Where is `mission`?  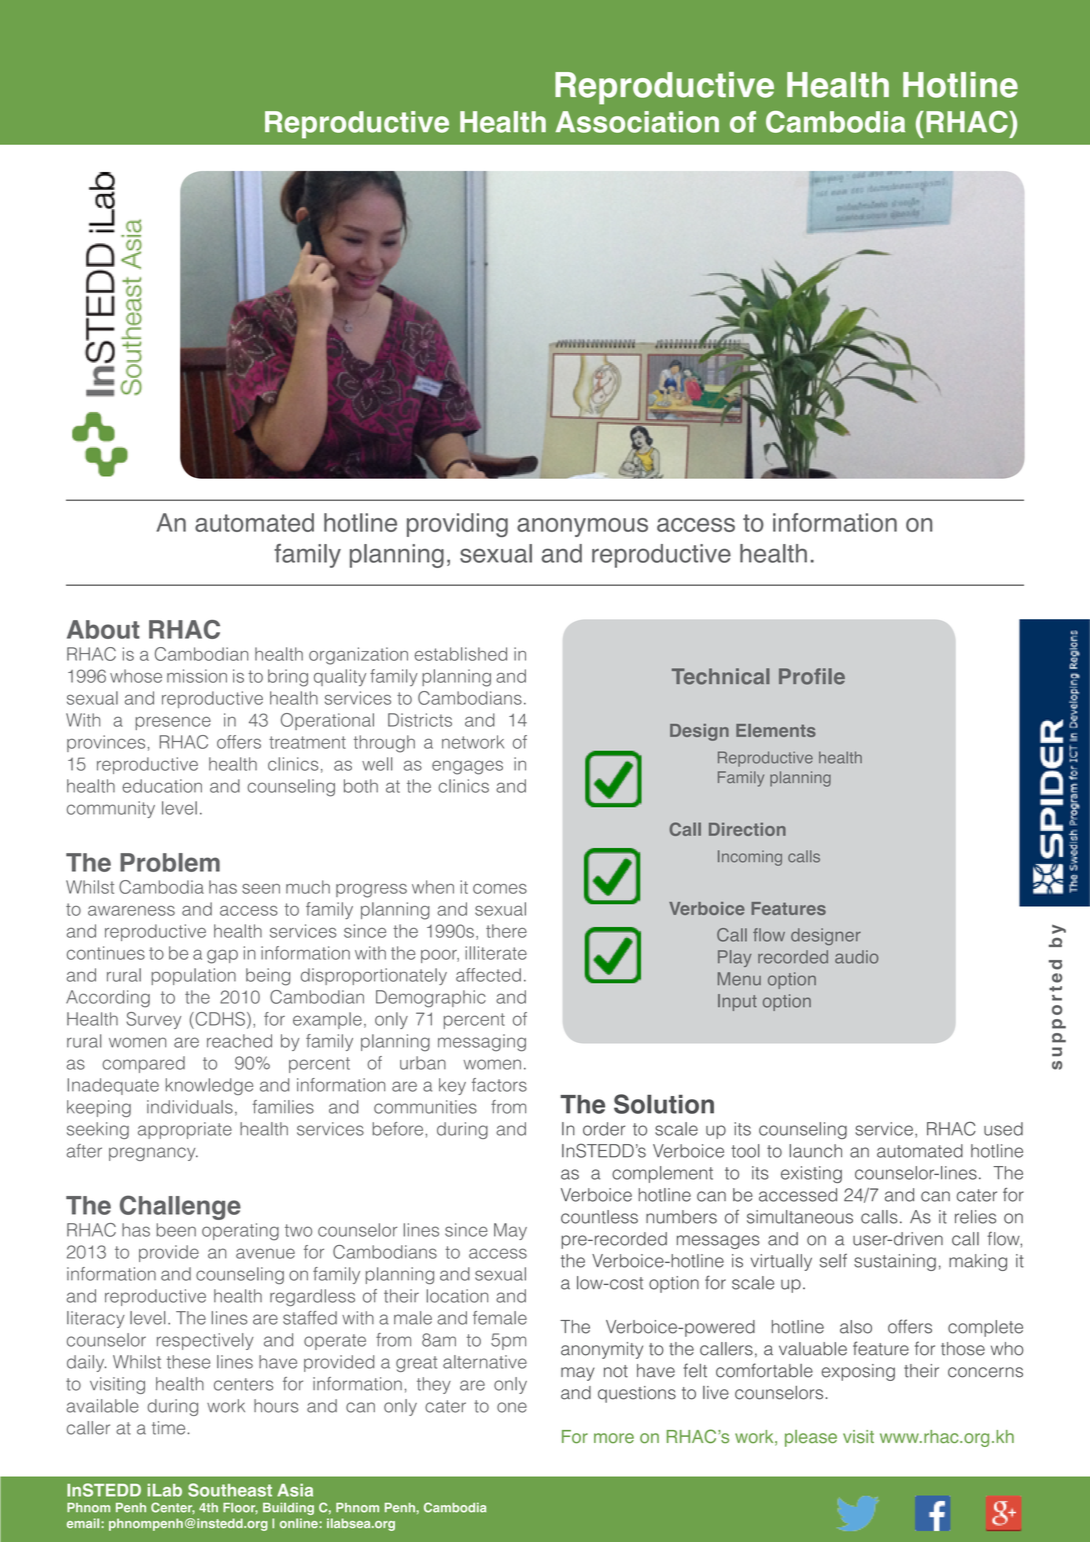 mission is located at coordinates (197, 676).
